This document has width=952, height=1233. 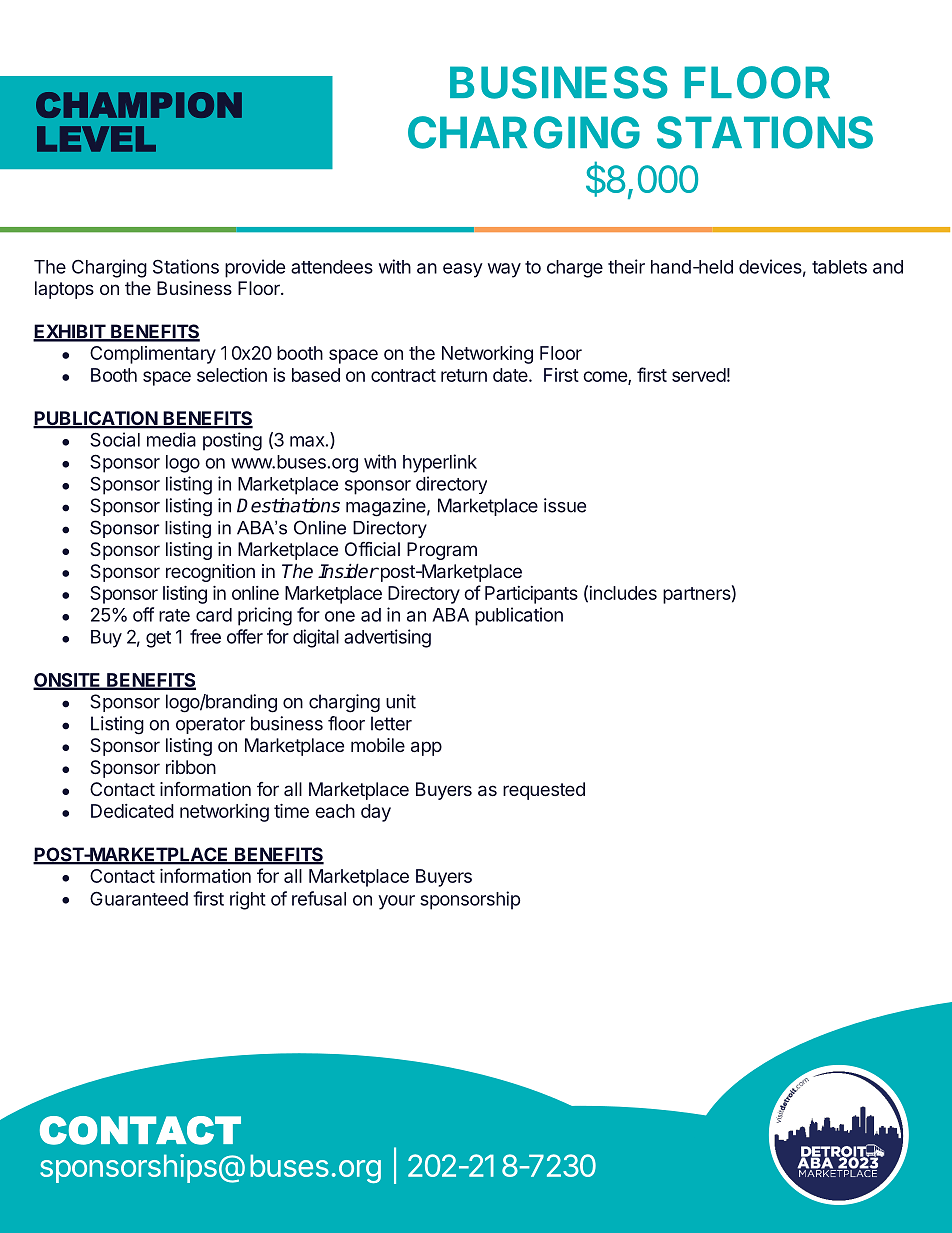 I want to click on charge, so click(x=575, y=269).
